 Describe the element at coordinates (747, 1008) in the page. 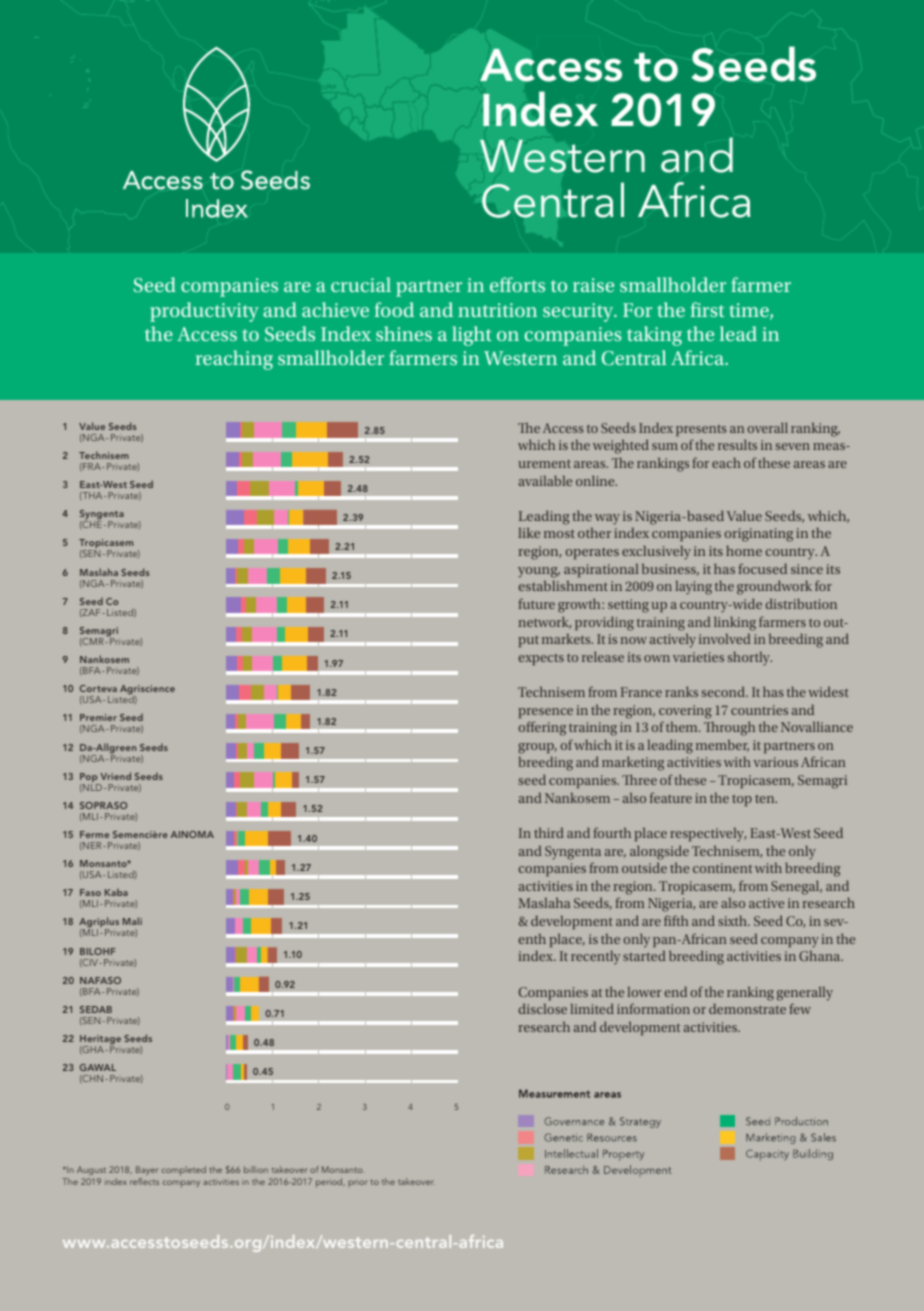

I see `demonstrate` at that location.
